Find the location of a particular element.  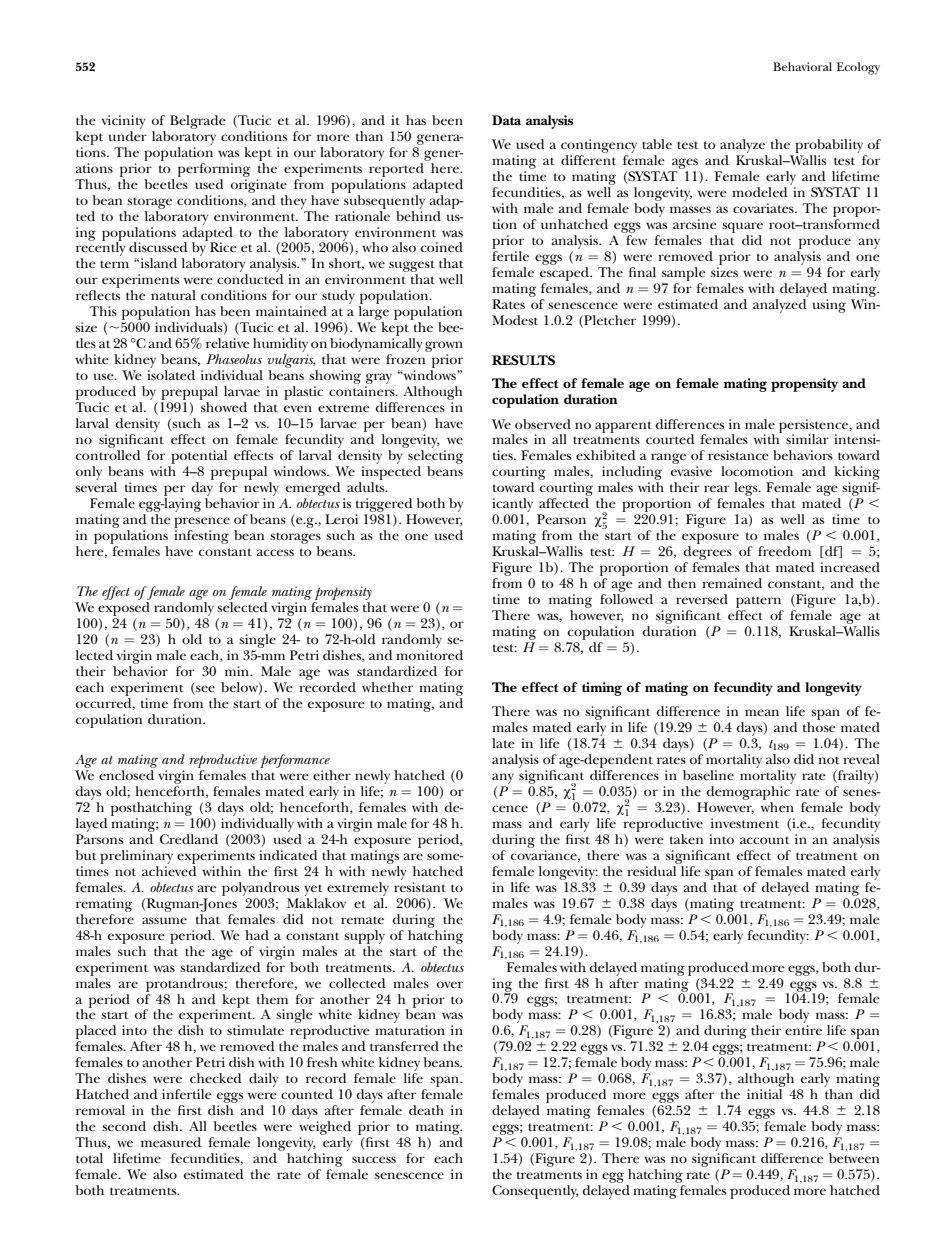

Data is located at coordinates (506, 120).
